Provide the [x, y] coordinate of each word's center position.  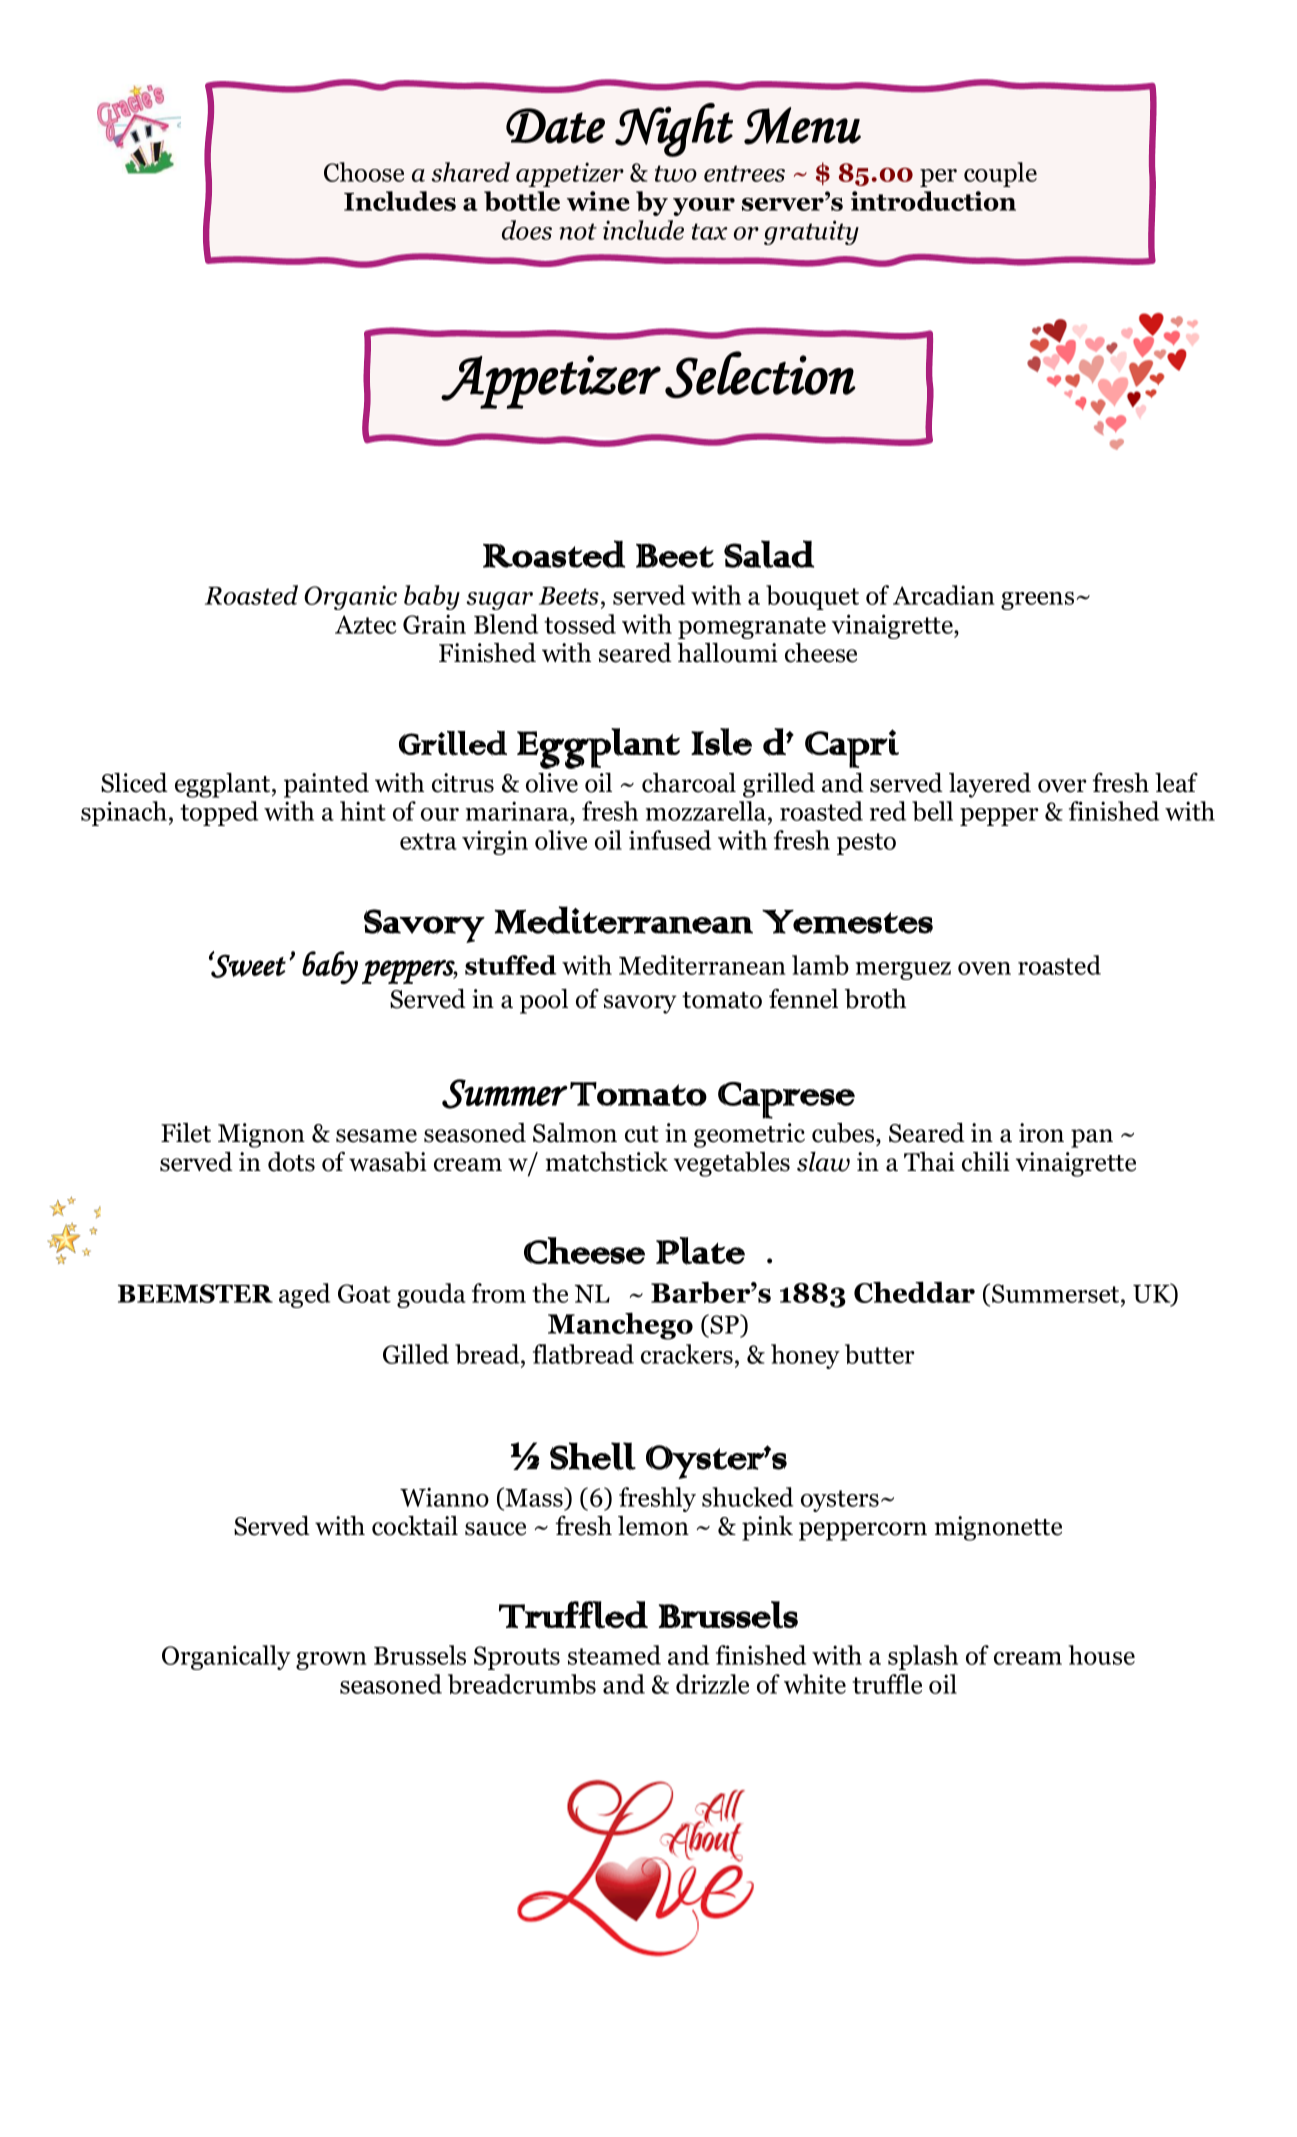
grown [331, 1661]
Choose [364, 172]
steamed [614, 1655]
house [1102, 1655]
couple [1000, 174]
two [676, 173]
